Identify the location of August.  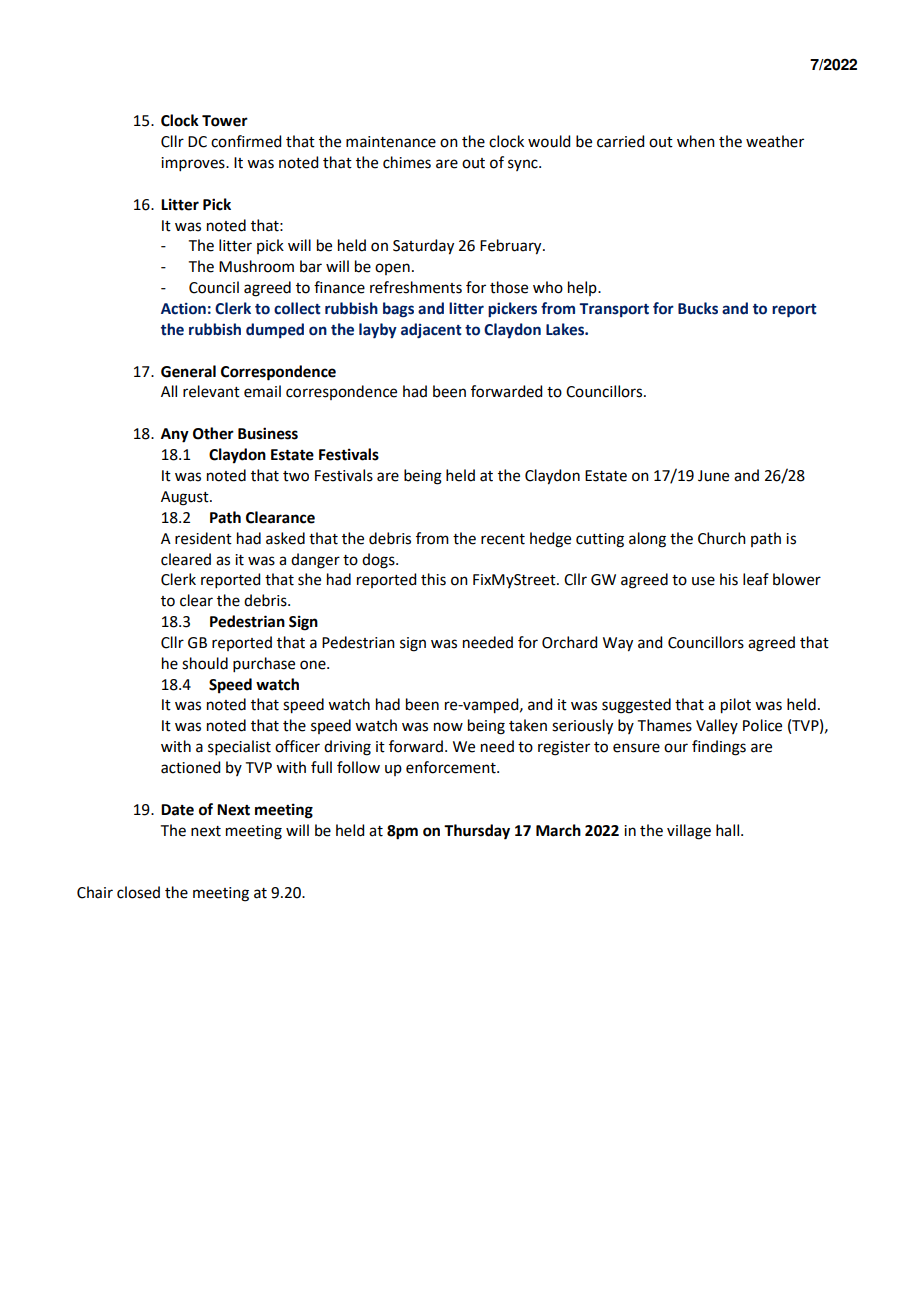
(186, 498).
